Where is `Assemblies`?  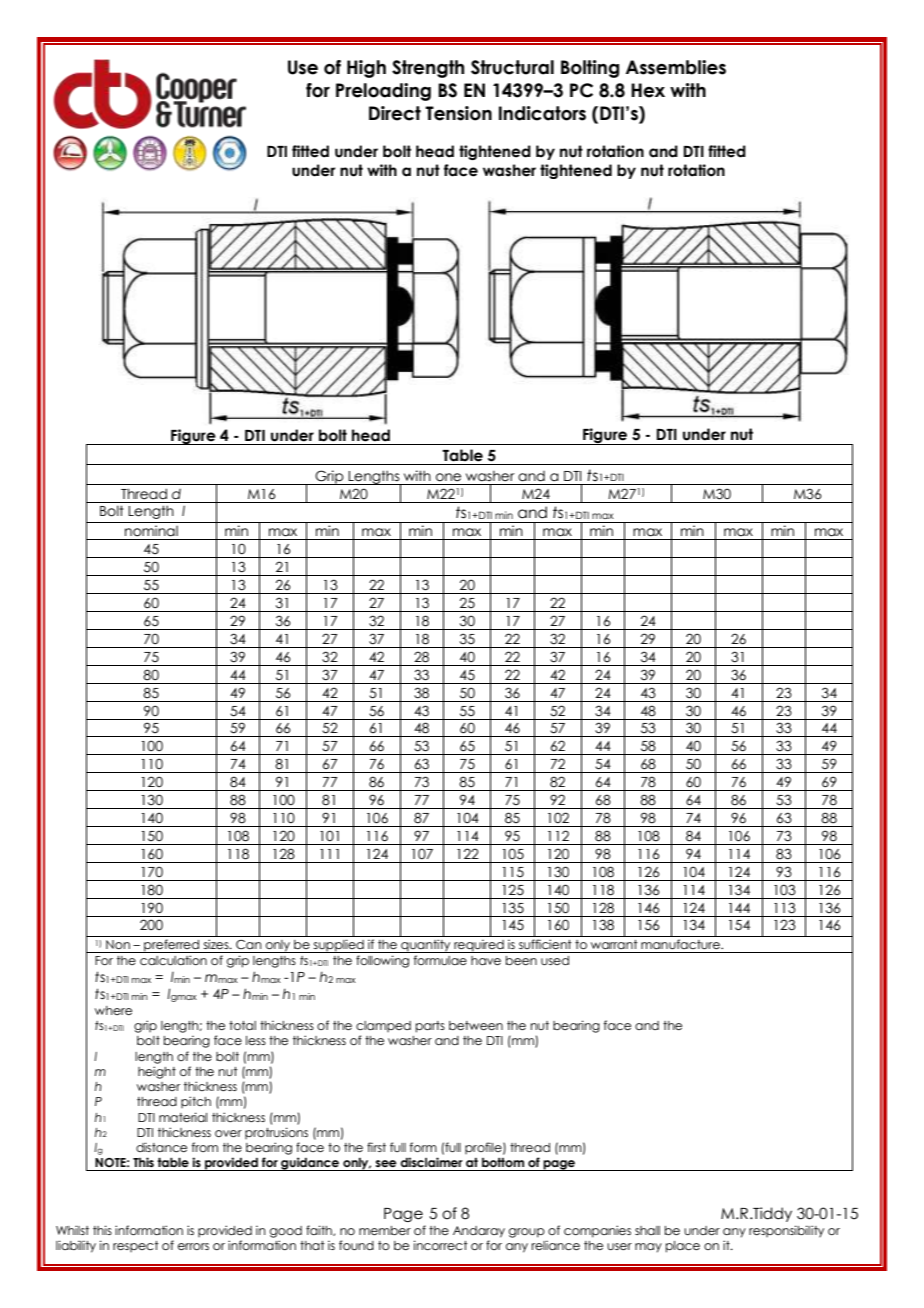
Assemblies is located at coordinates (676, 67).
